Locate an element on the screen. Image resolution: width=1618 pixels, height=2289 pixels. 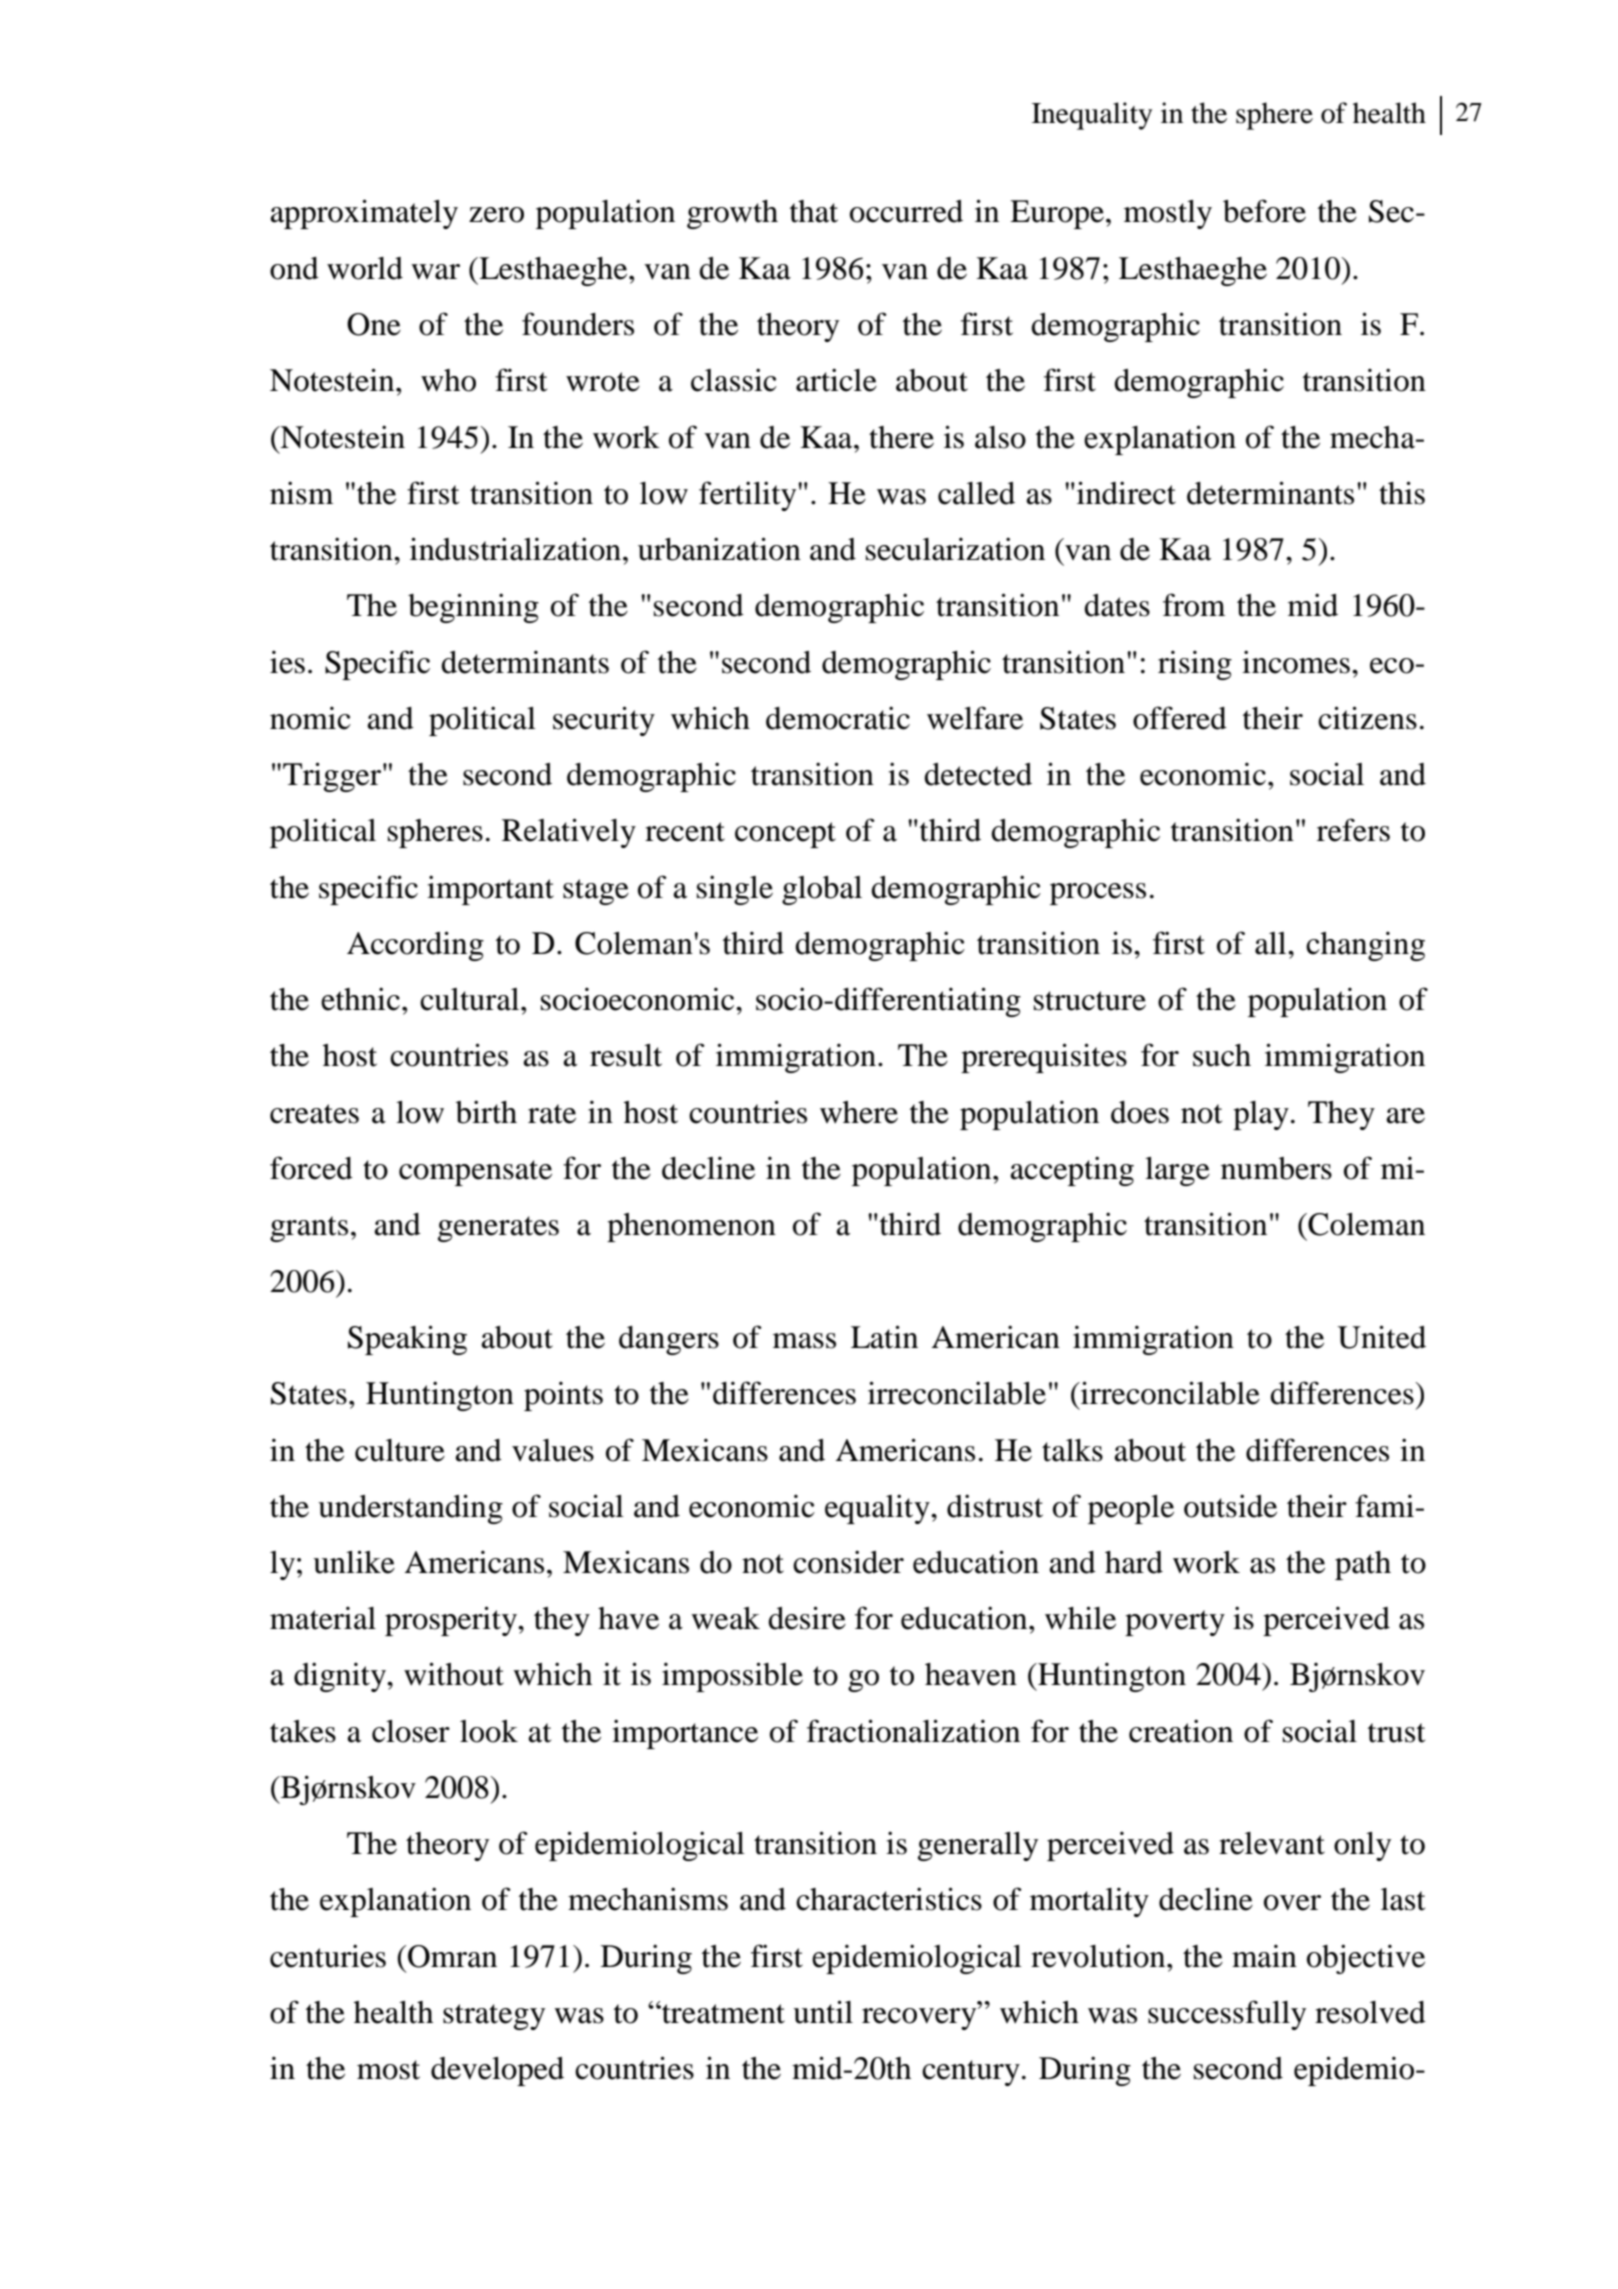
before is located at coordinates (1264, 211).
